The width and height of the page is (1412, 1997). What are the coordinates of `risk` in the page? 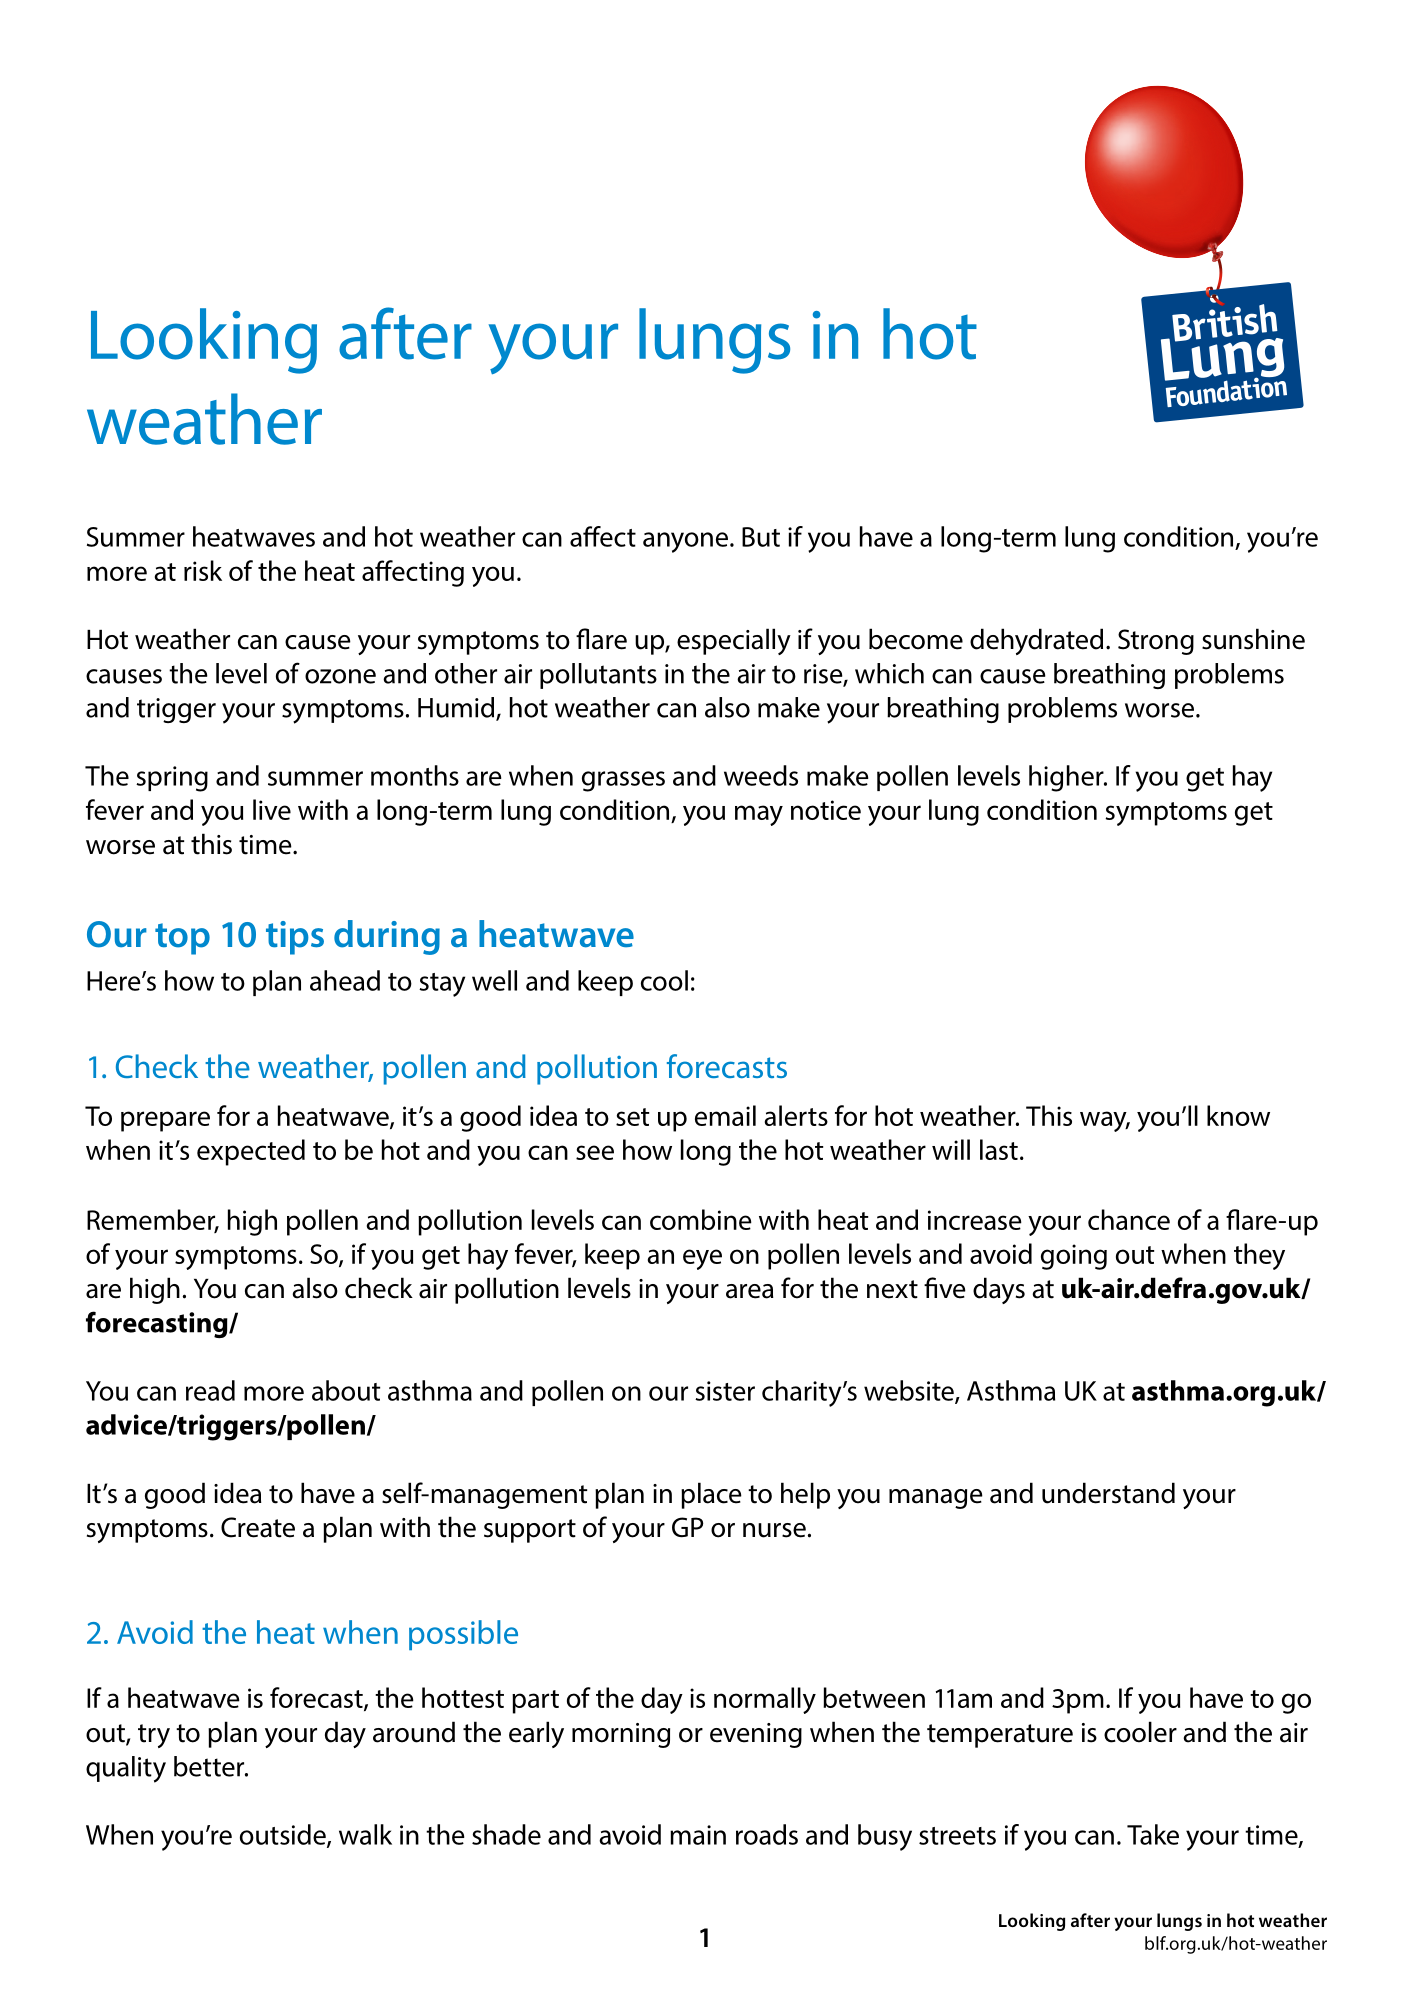 It's located at (203, 570).
